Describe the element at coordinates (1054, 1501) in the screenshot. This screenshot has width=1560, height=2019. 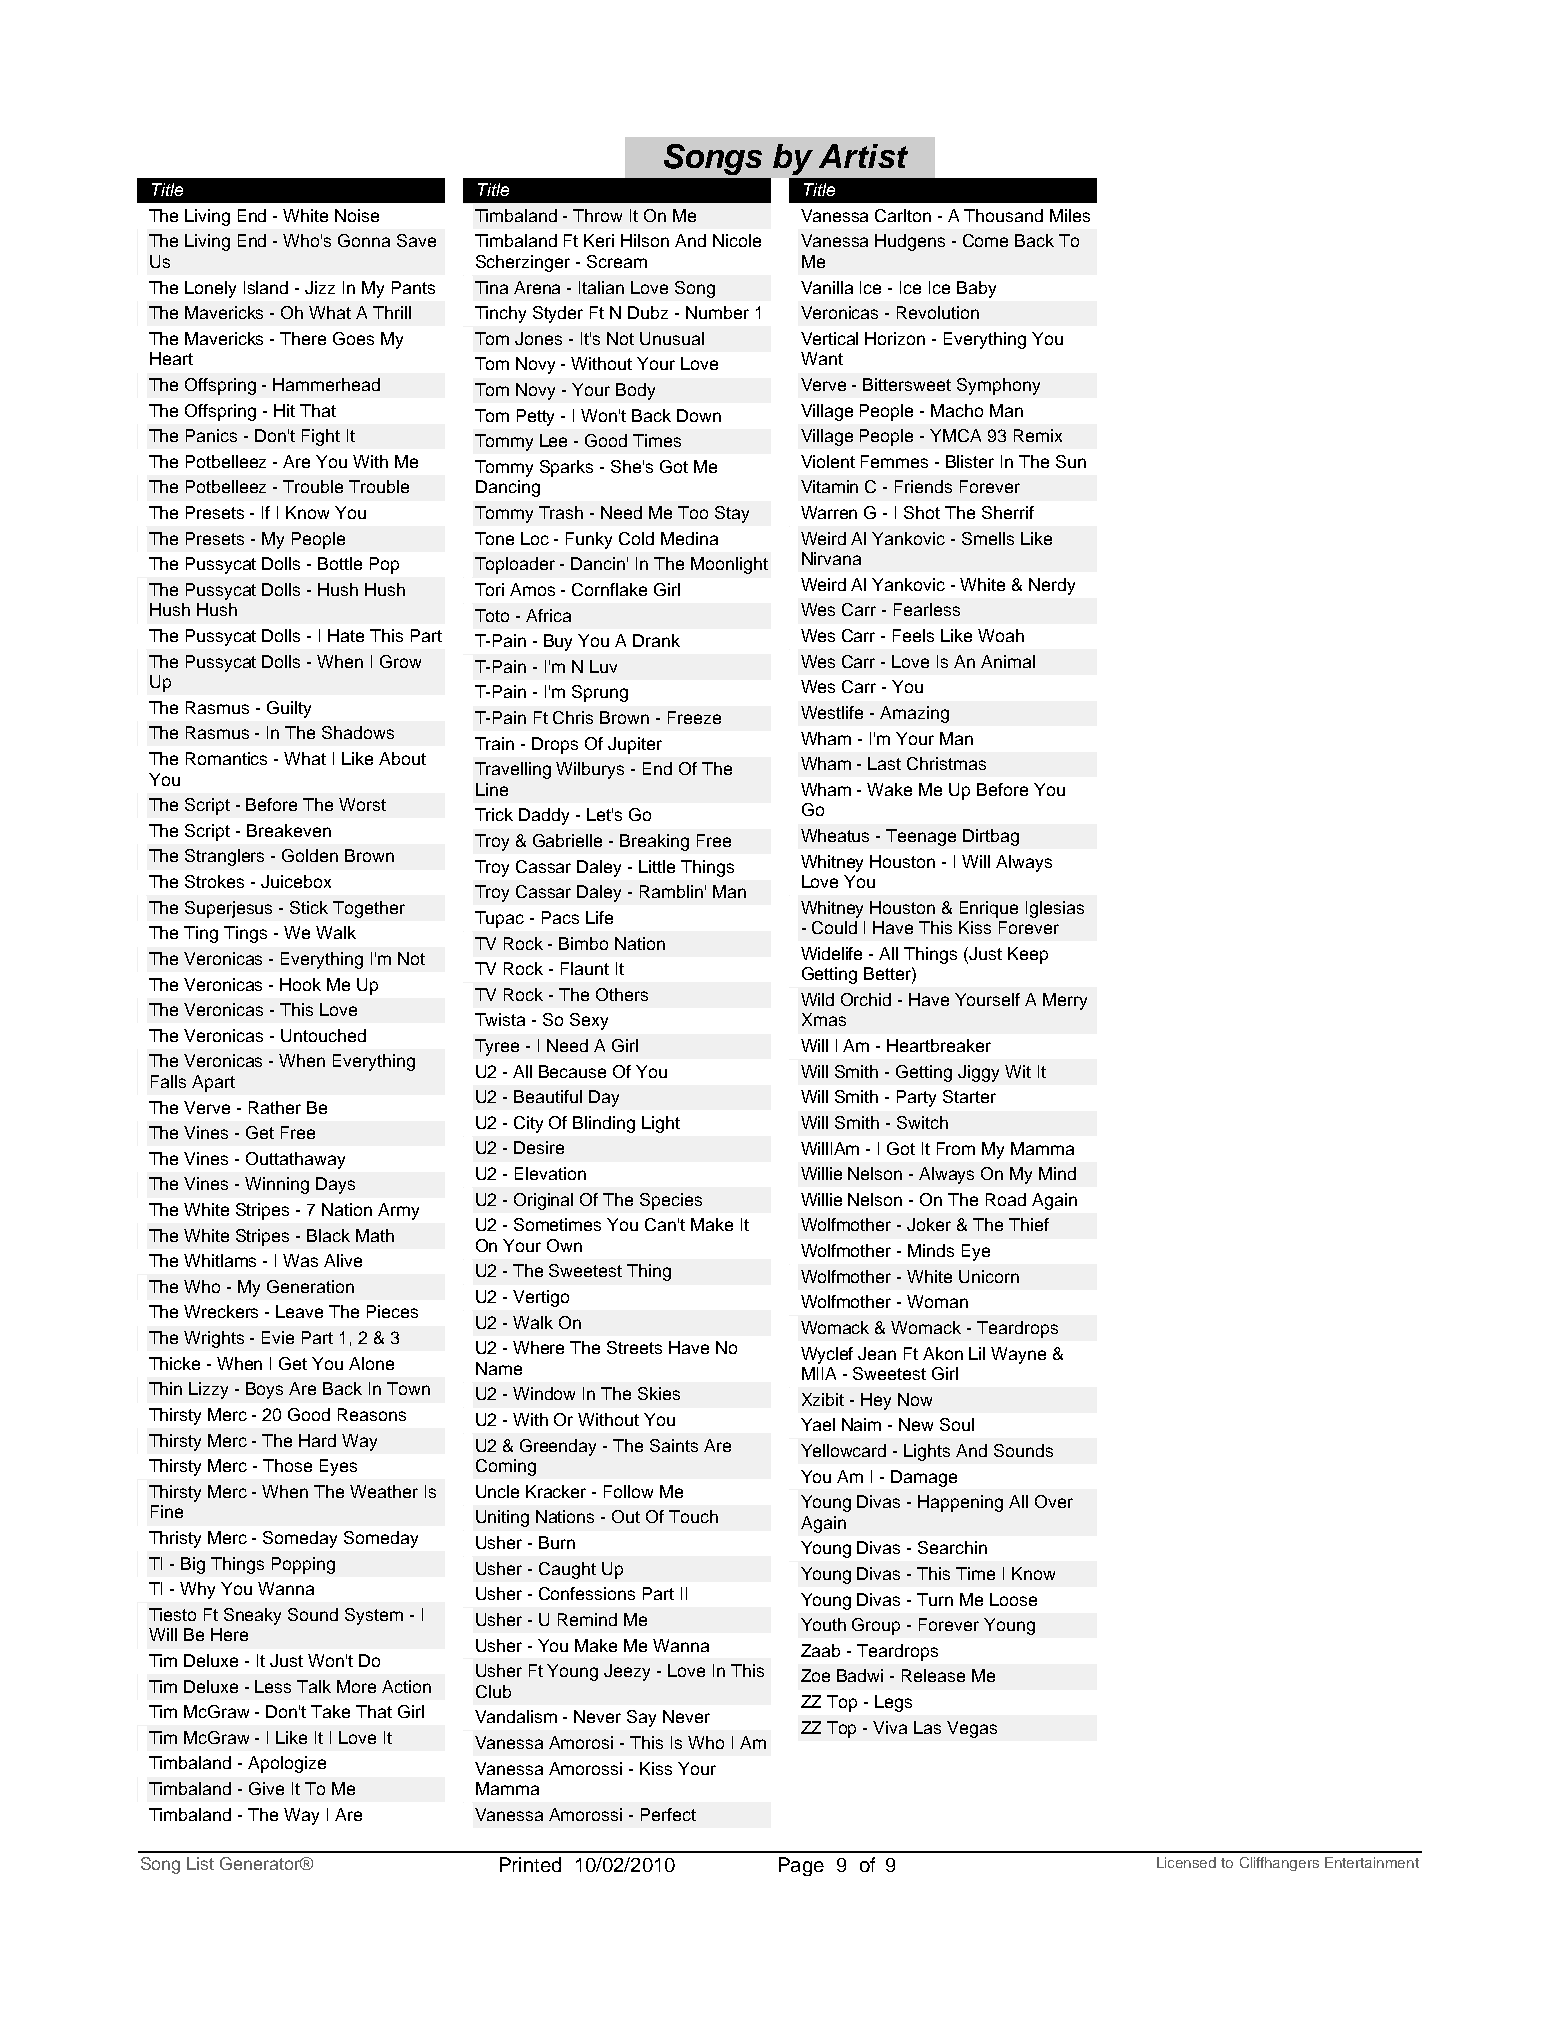
I see `Over` at that location.
